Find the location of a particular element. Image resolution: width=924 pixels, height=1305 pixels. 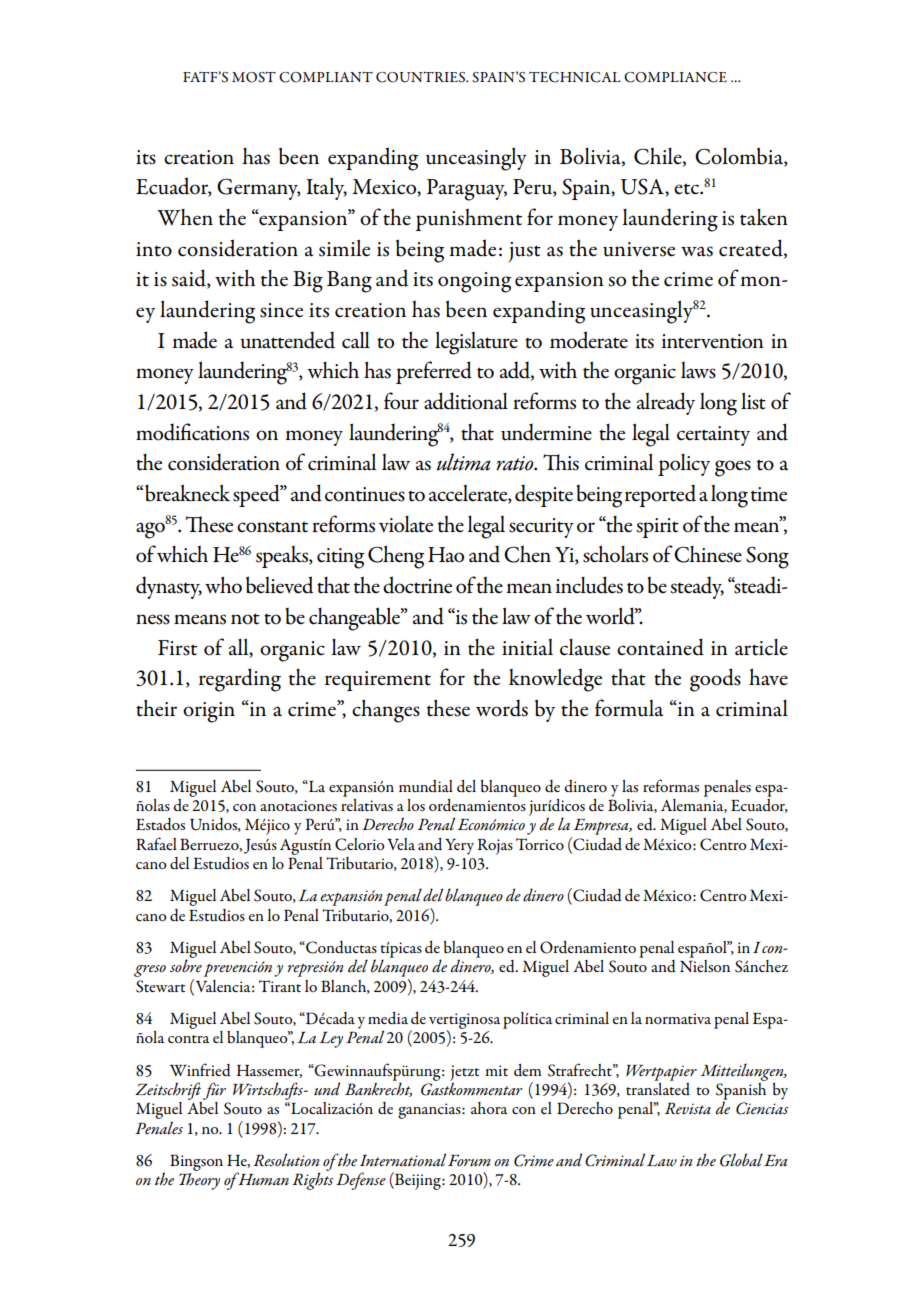

countries is located at coordinates (422, 77).
